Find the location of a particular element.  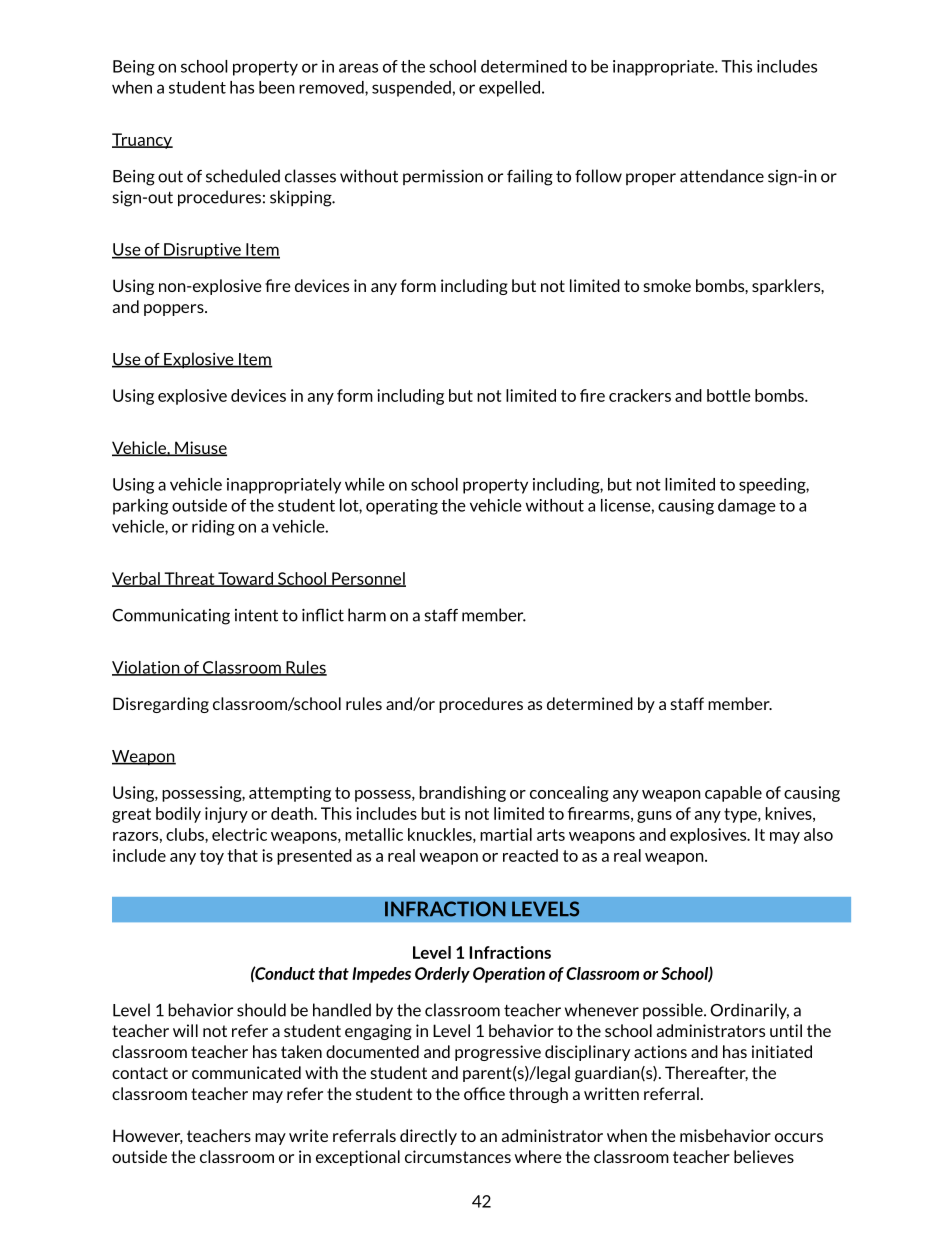

attendance is located at coordinates (722, 176).
